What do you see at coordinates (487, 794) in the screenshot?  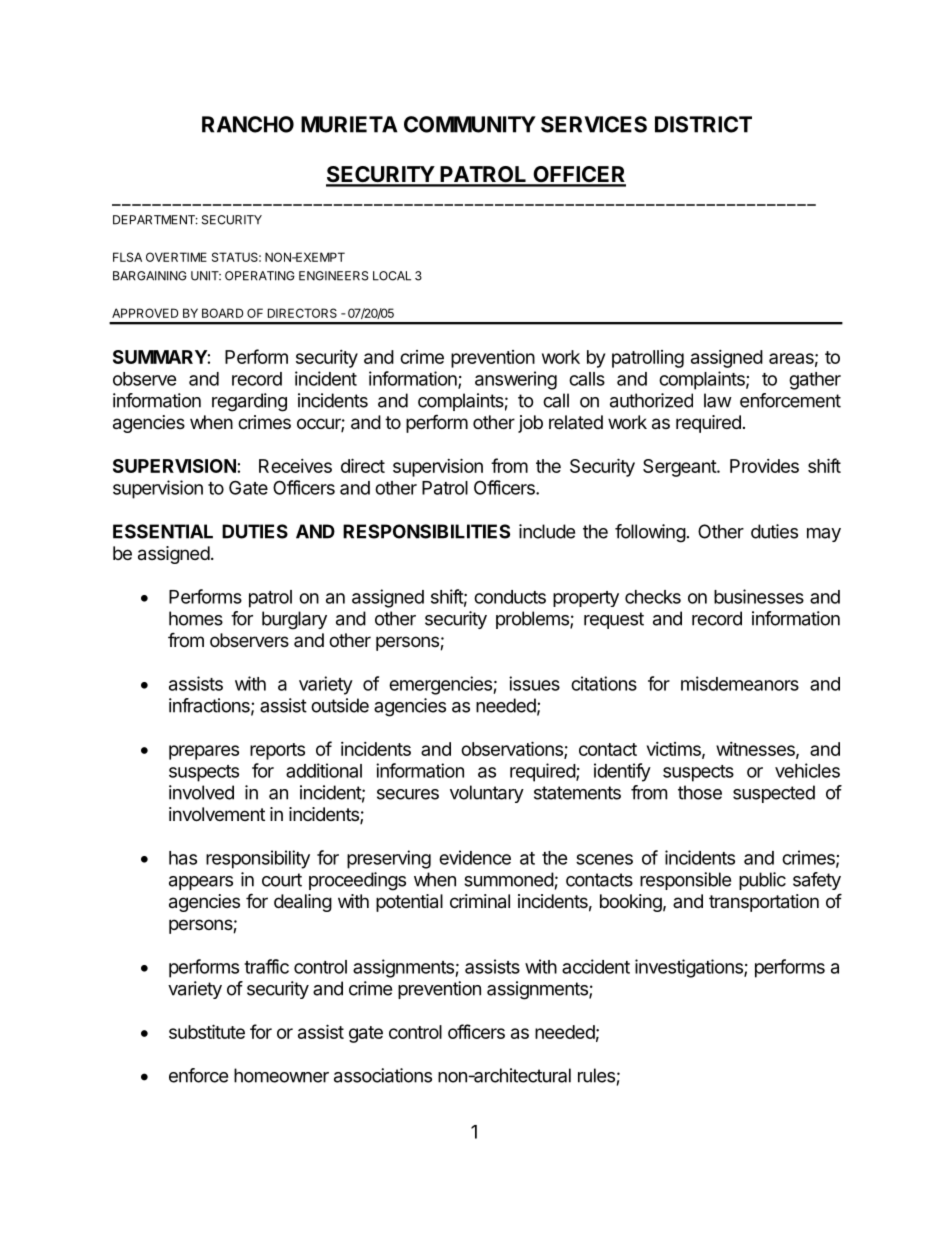 I see `voluntary` at bounding box center [487, 794].
